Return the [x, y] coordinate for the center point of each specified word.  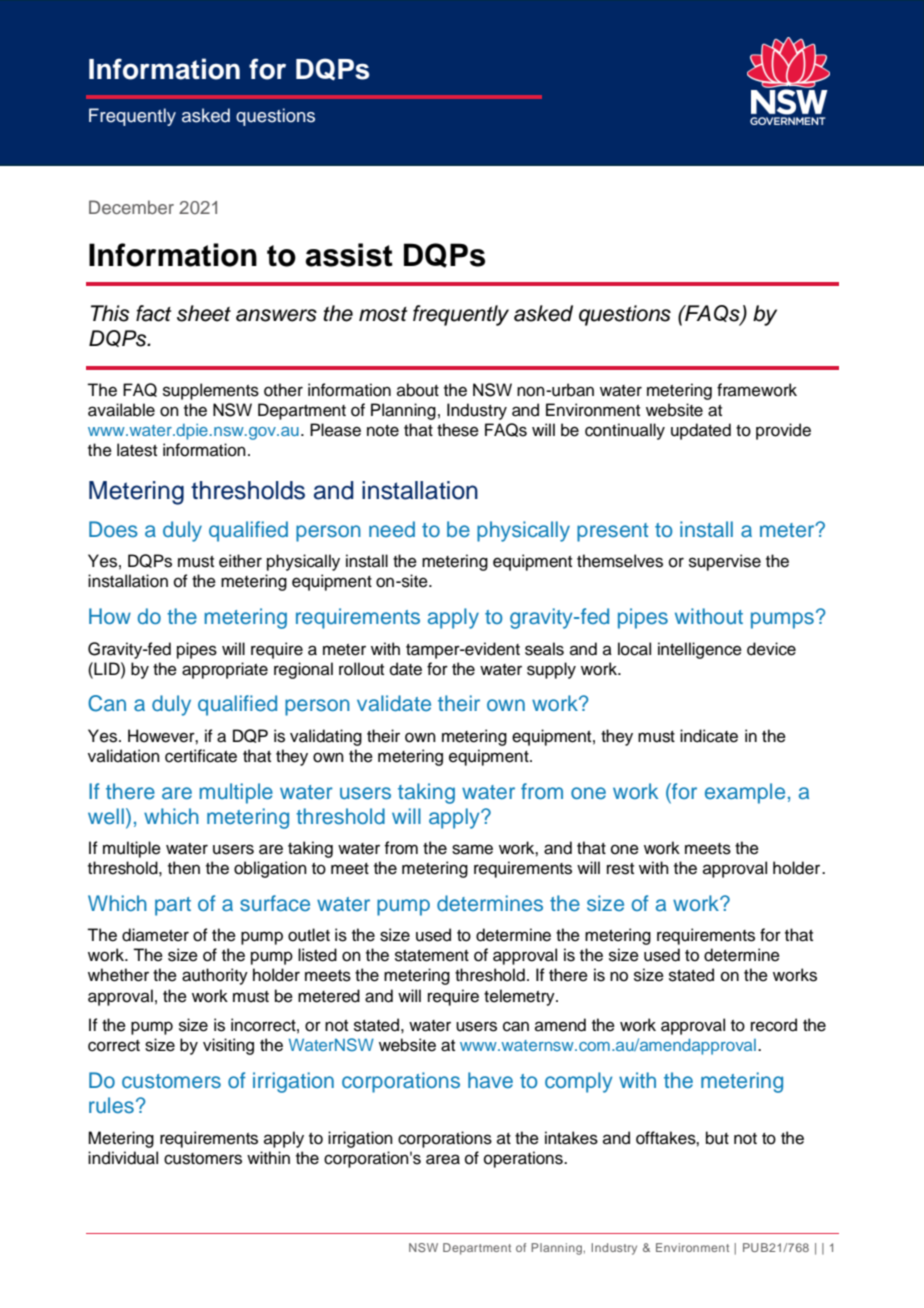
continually [625, 431]
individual [123, 1158]
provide [783, 431]
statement [432, 956]
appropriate [225, 670]
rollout [361, 669]
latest [137, 450]
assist [349, 255]
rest [620, 869]
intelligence [700, 650]
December [131, 207]
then [184, 868]
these [458, 430]
